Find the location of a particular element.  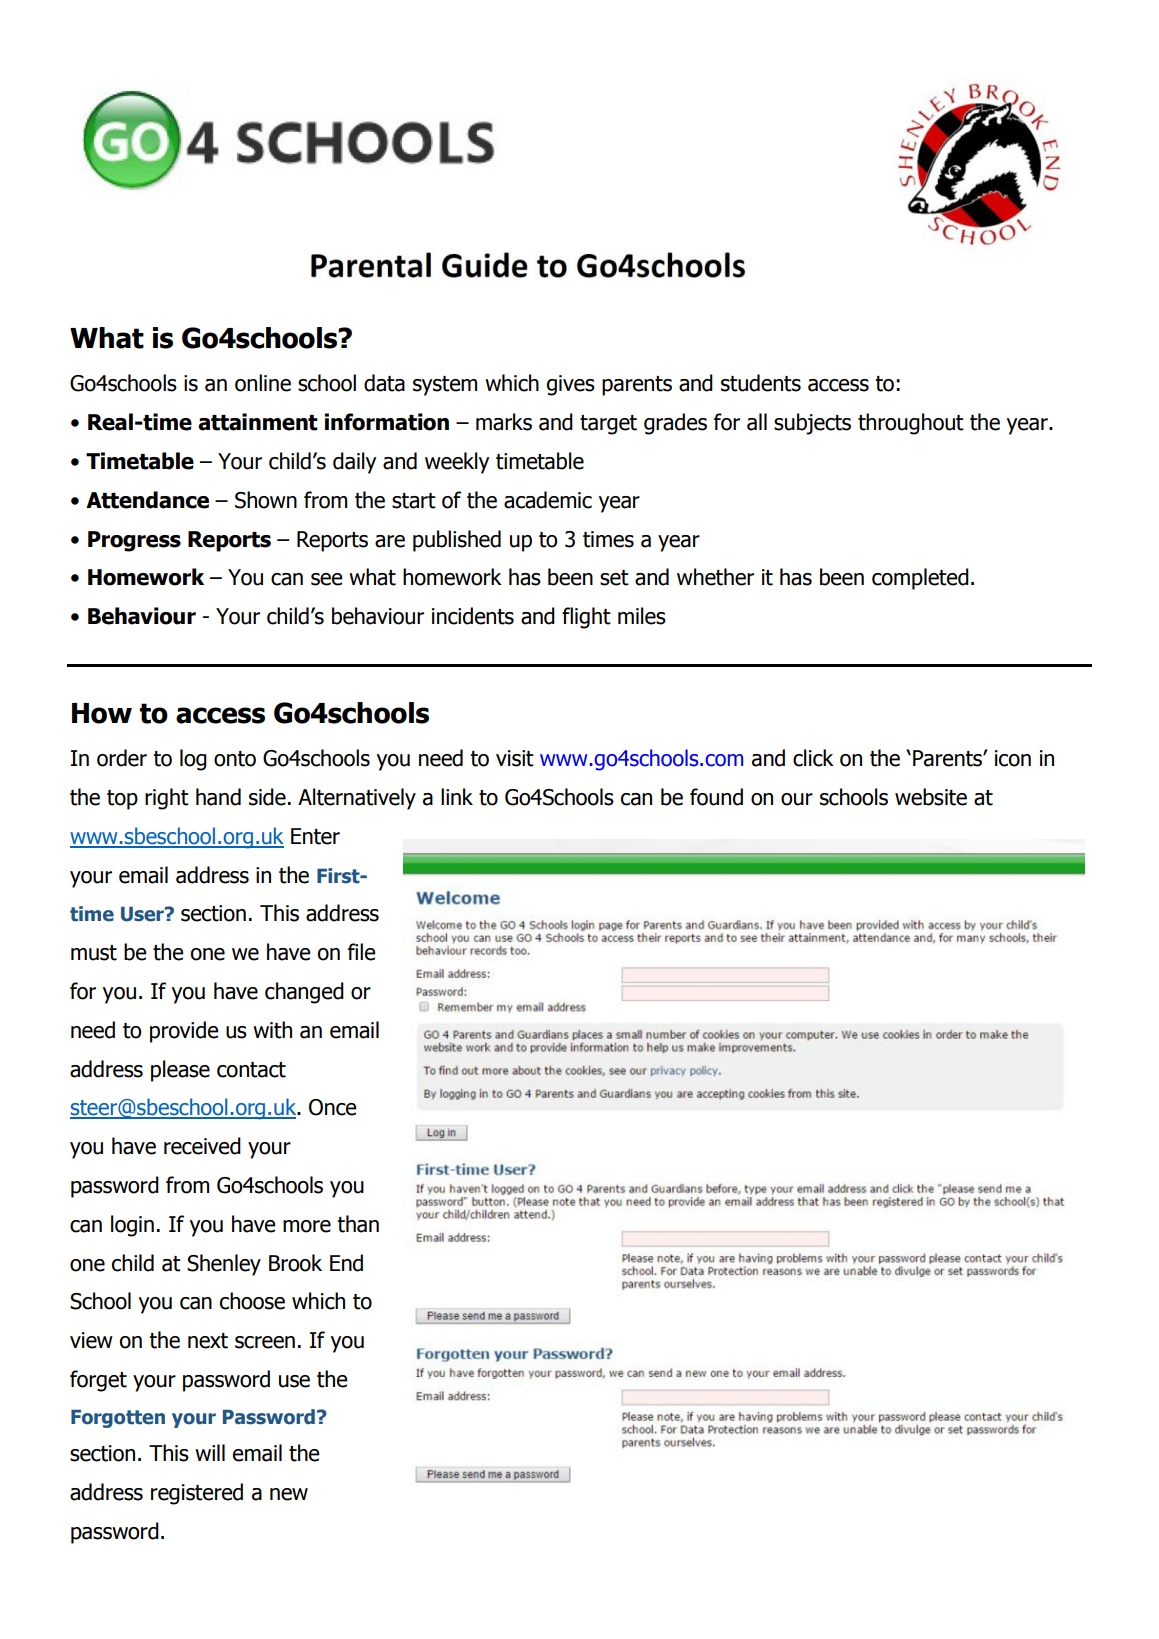

attainment is located at coordinates (258, 422).
